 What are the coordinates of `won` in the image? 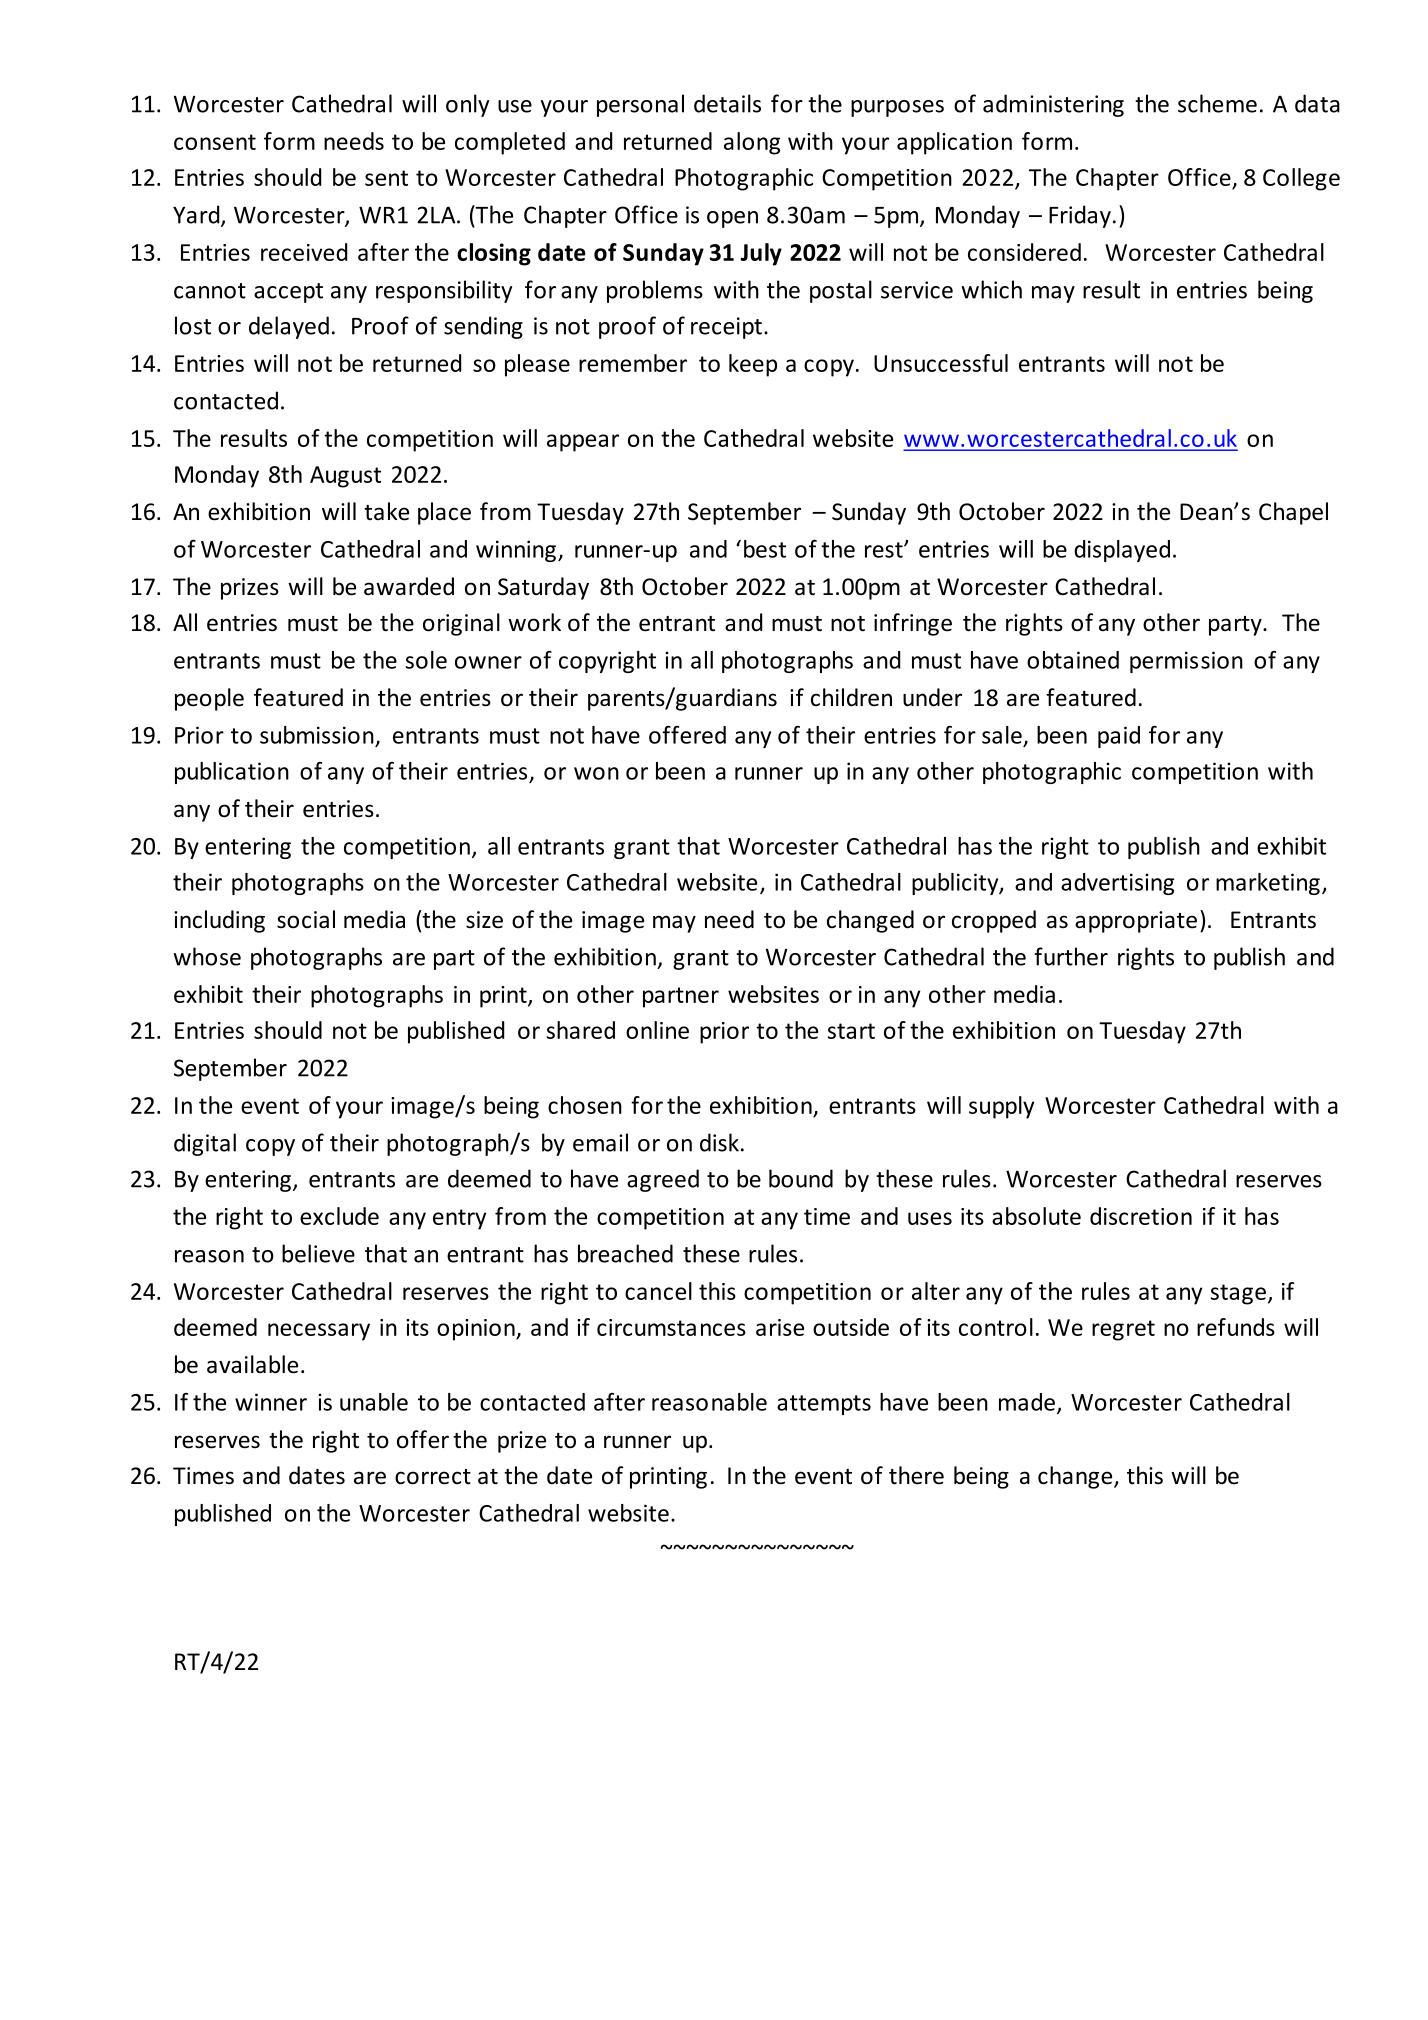 It's located at (596, 773).
